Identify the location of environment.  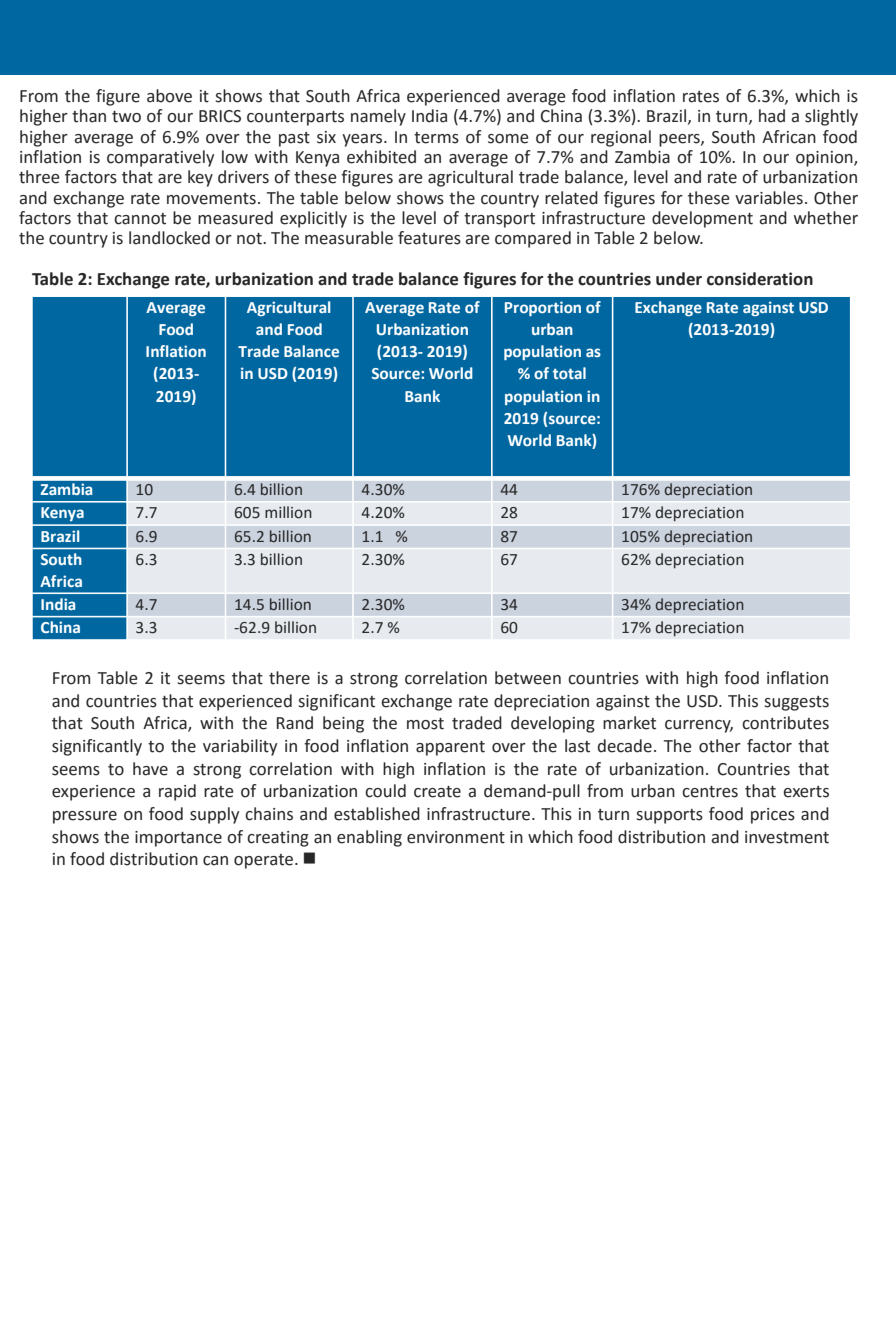
(456, 837).
